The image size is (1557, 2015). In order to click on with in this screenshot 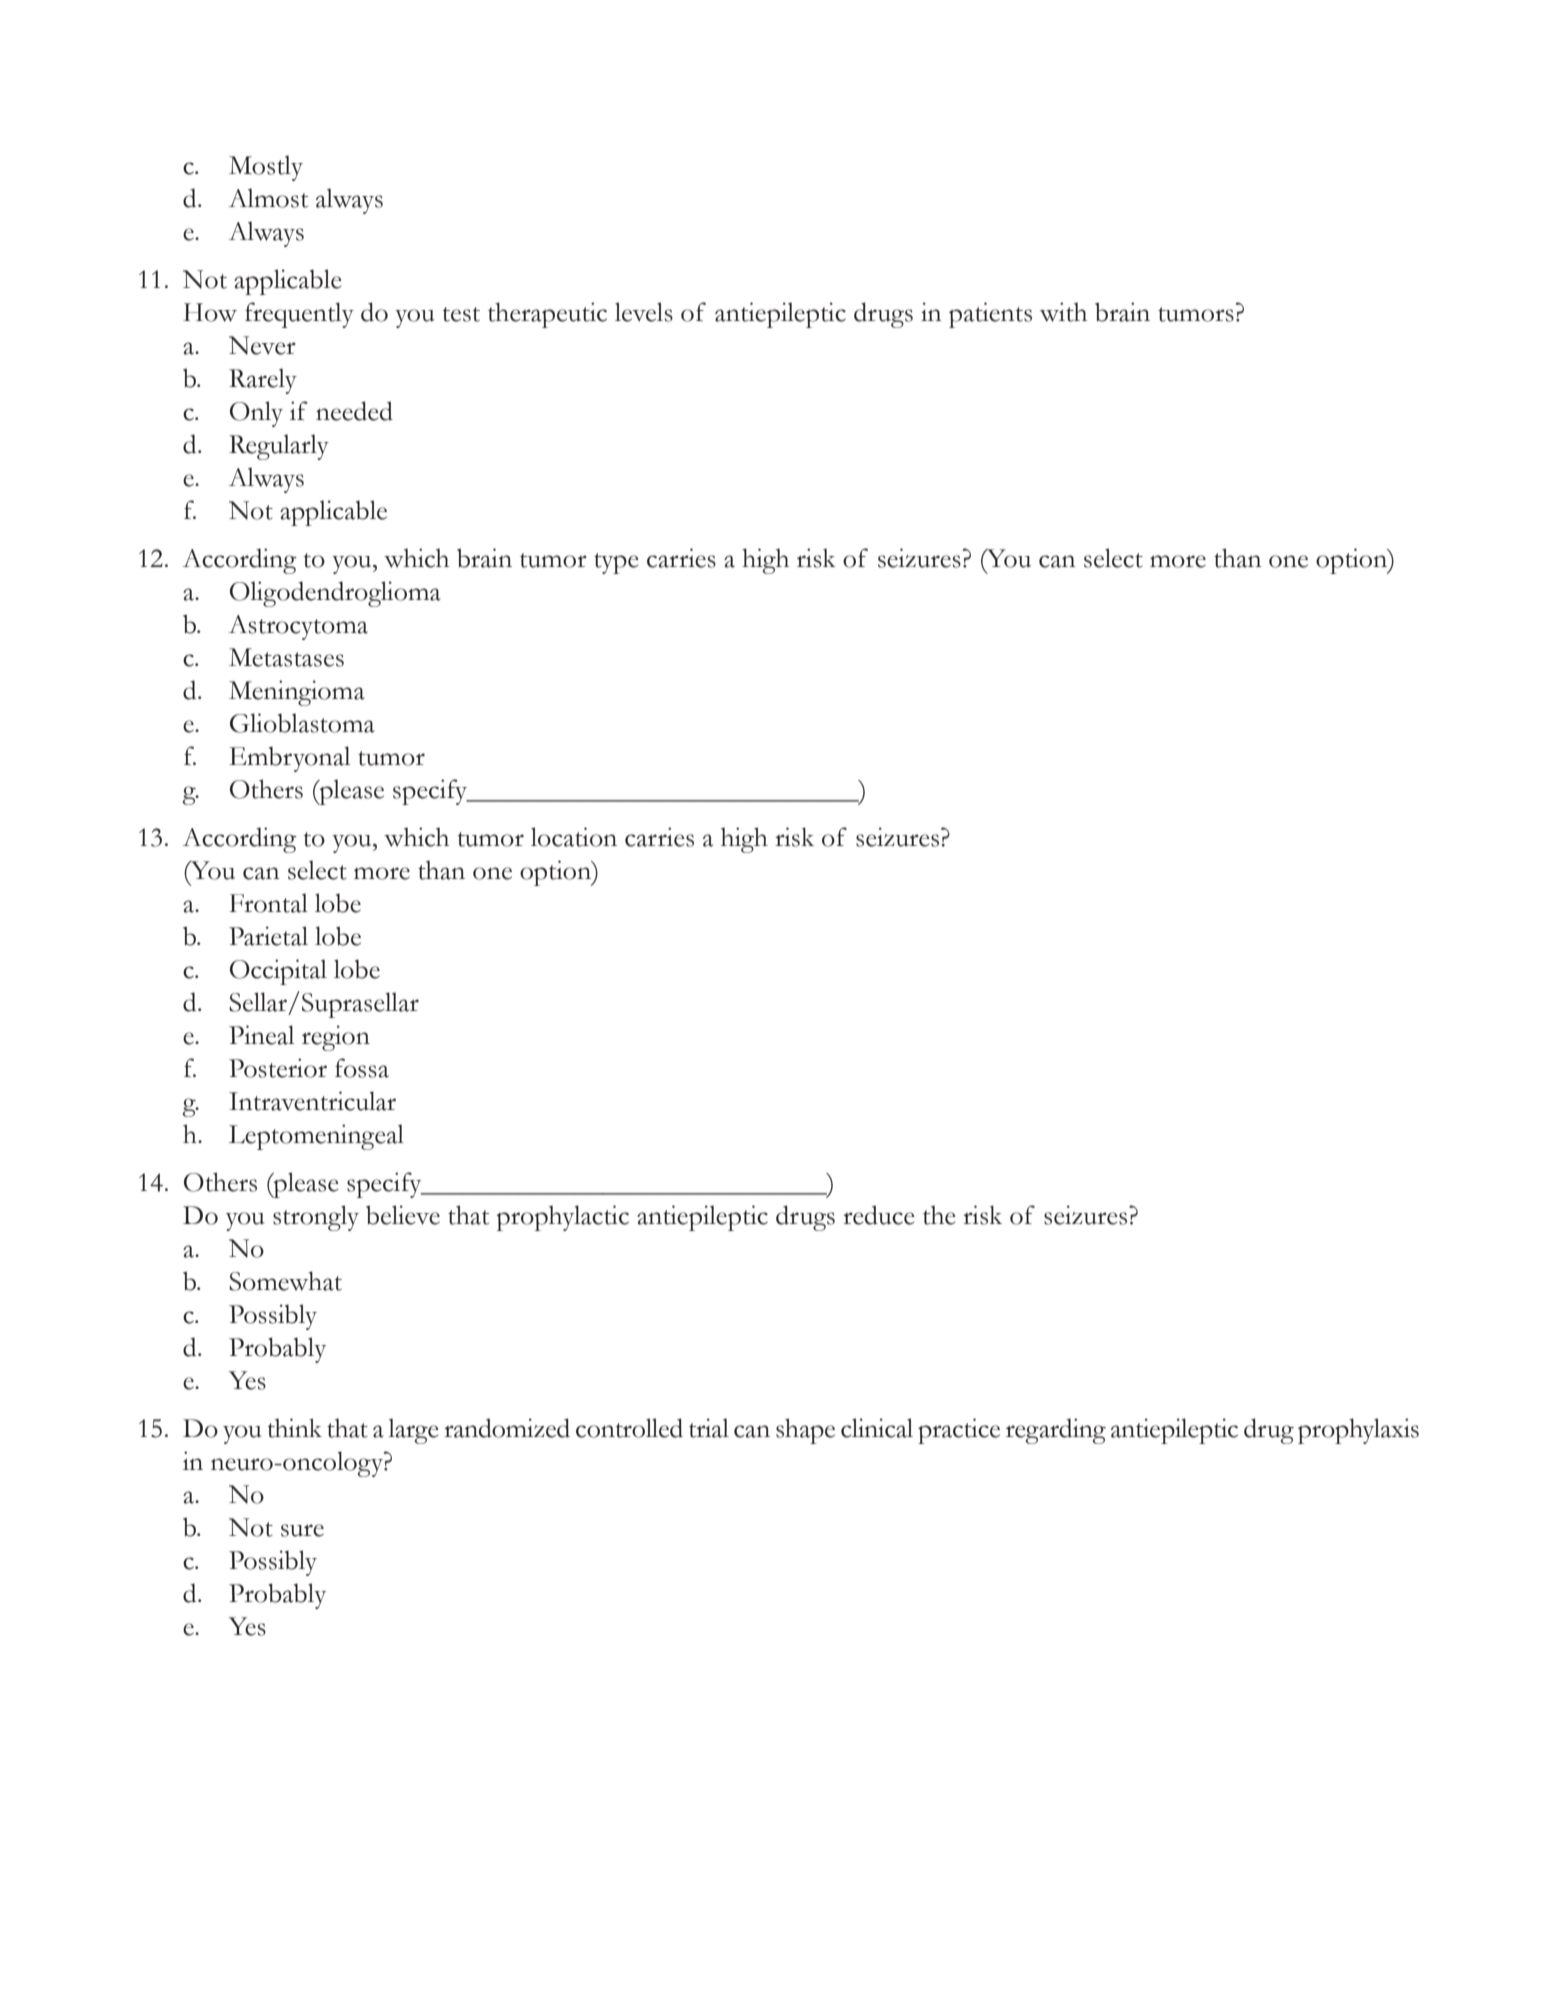, I will do `click(1063, 312)`.
